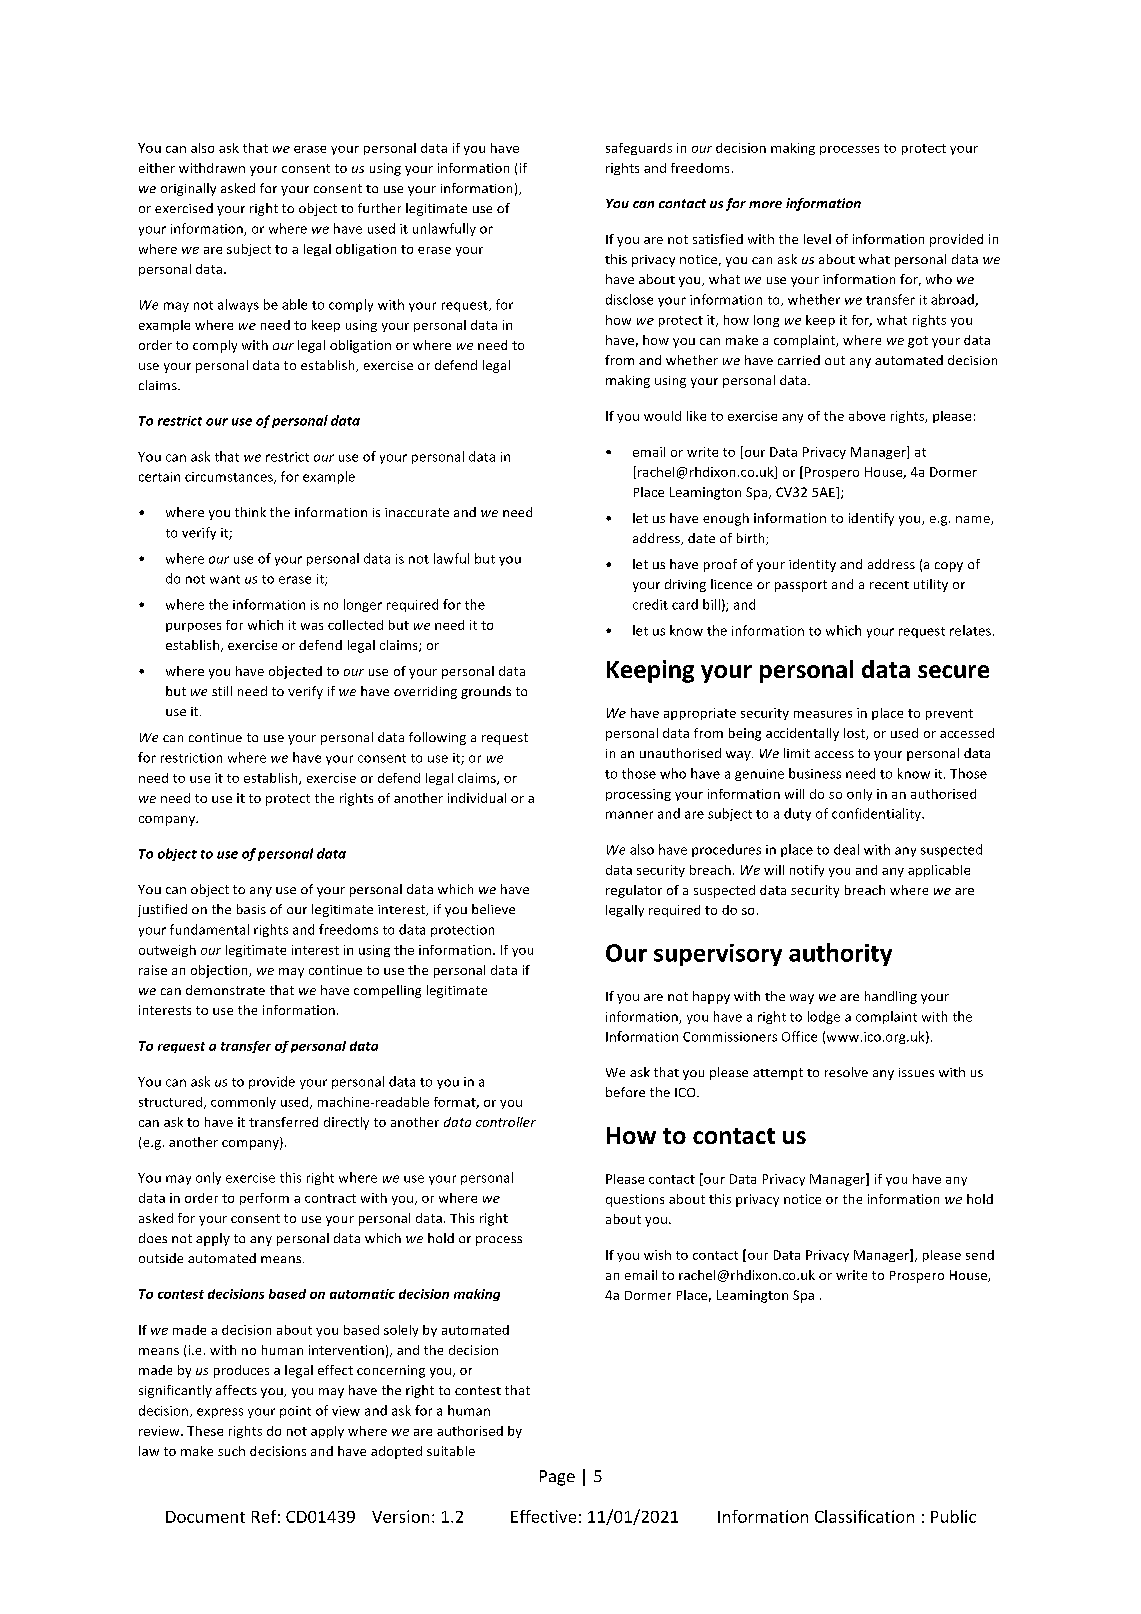 This page has height=1614, width=1141. Describe the element at coordinates (980, 1255) in the page. I see `send` at that location.
